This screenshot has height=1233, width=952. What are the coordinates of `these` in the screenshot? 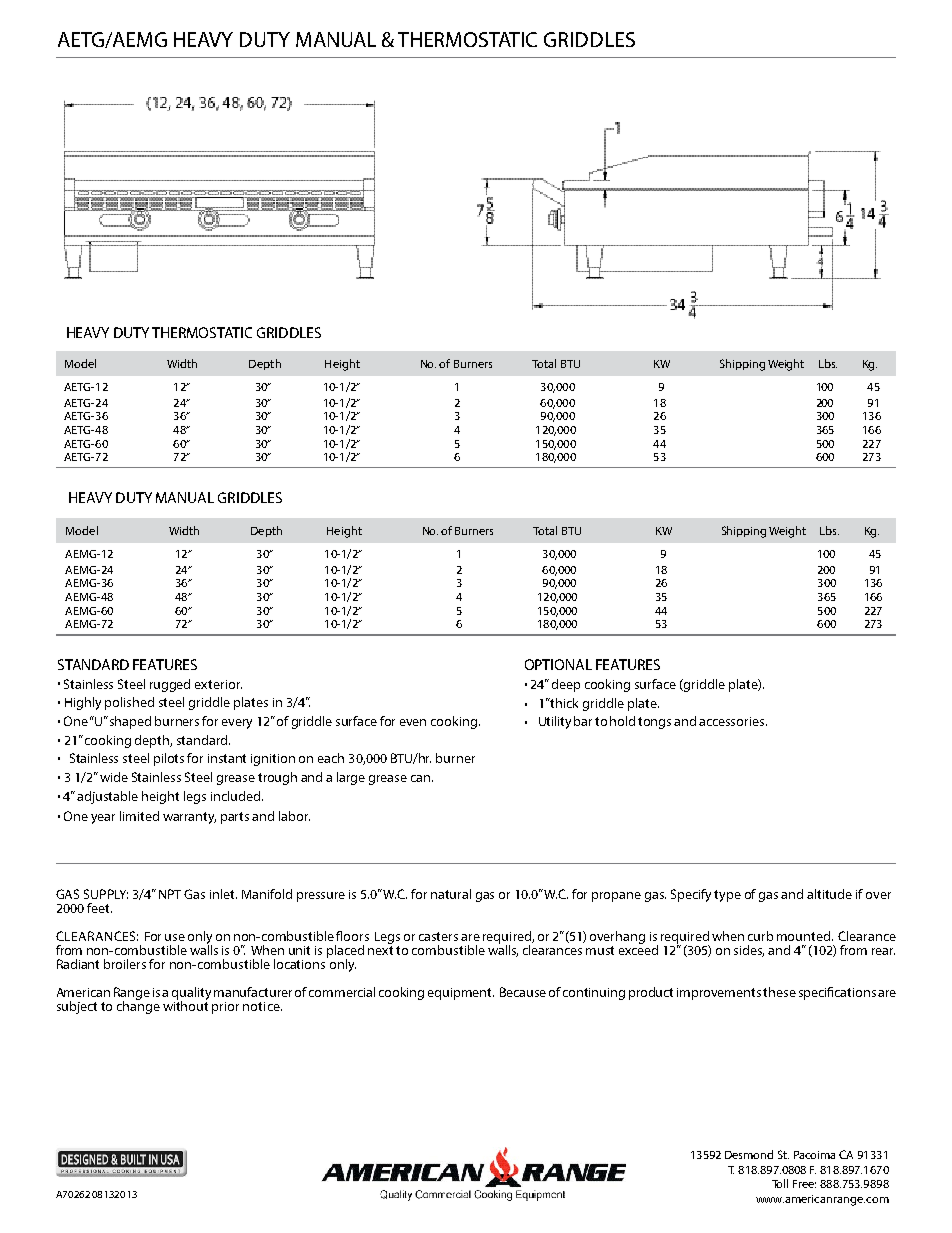 It's located at (779, 992).
